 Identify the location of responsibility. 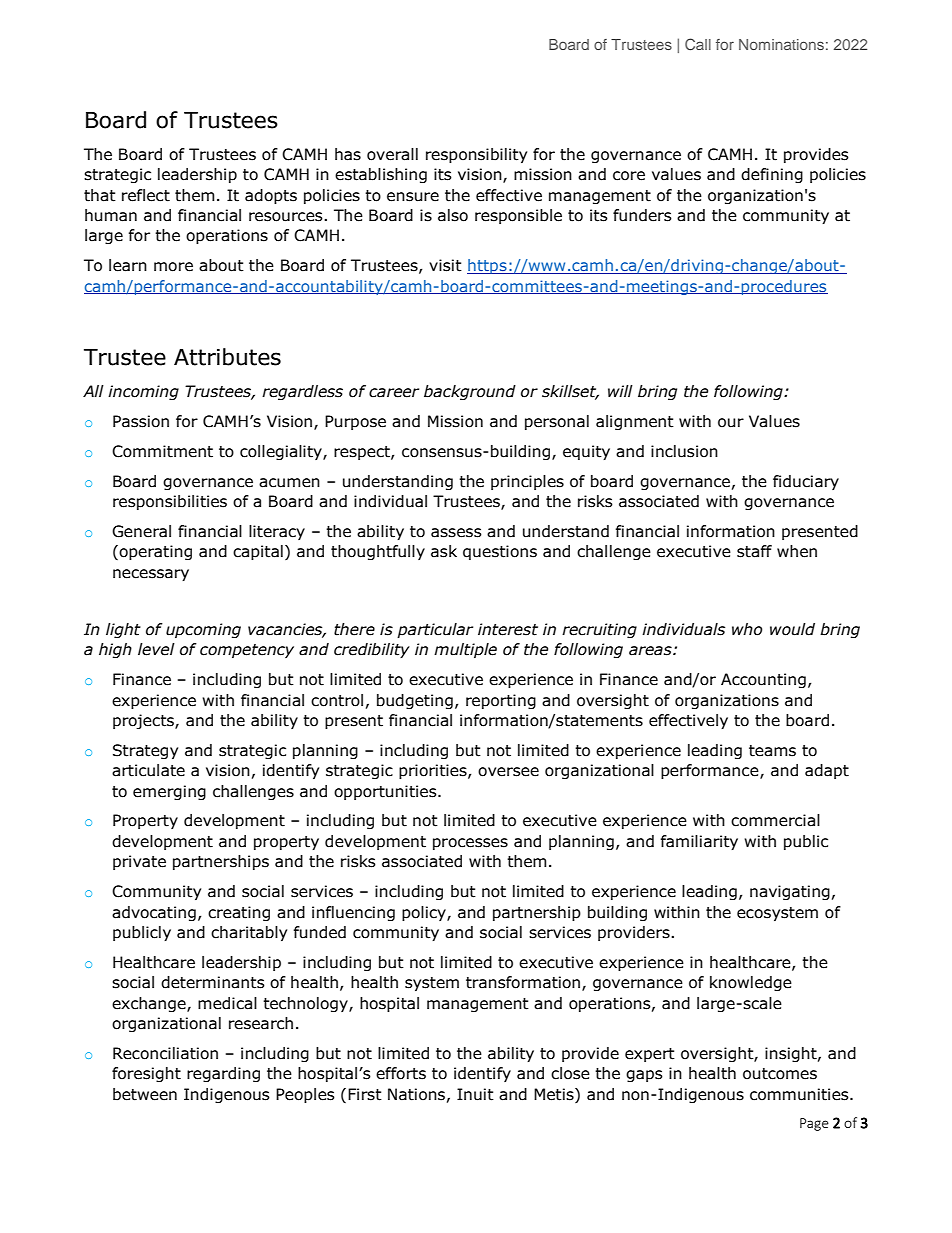
(476, 155).
